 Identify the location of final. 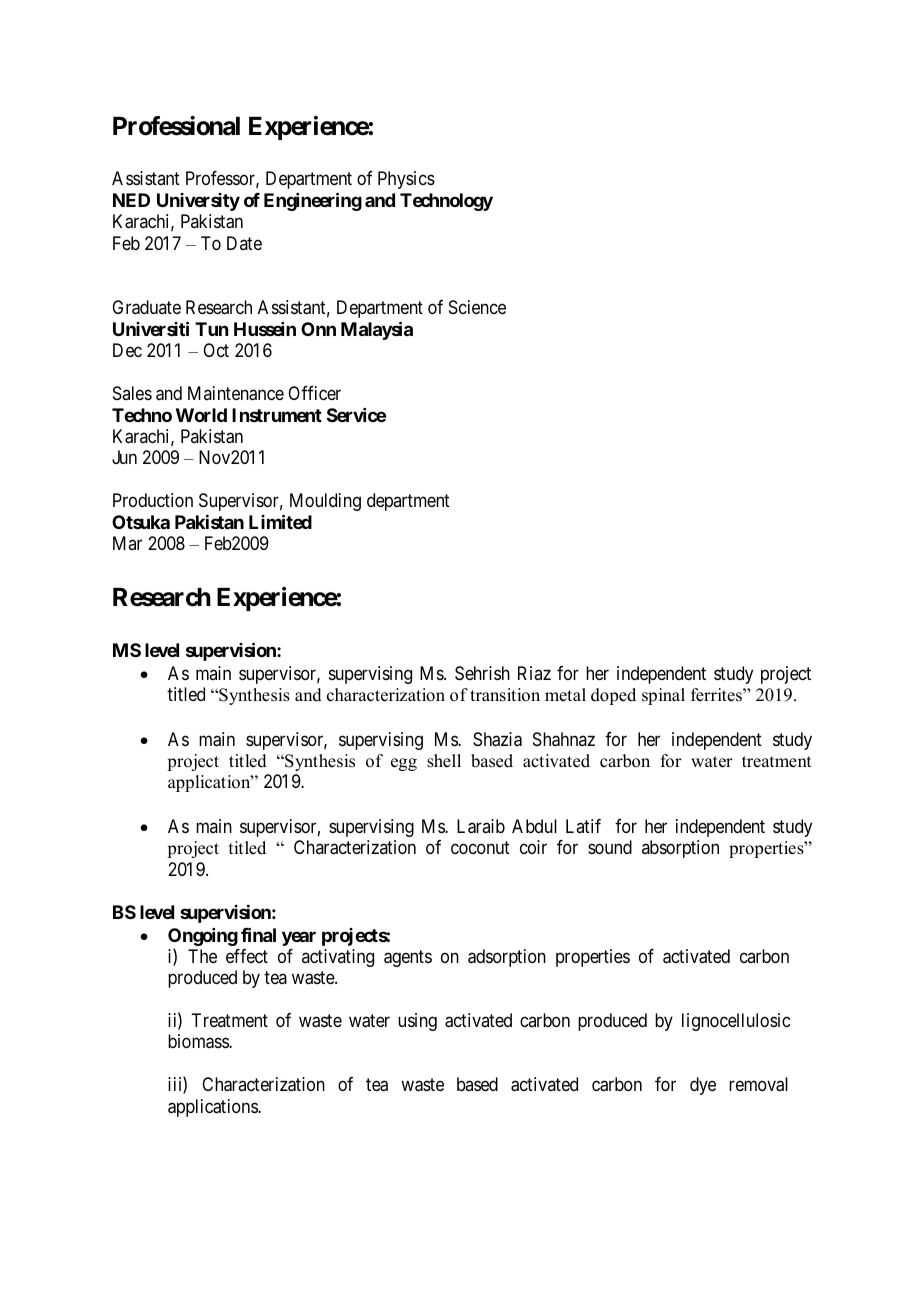
(258, 934).
